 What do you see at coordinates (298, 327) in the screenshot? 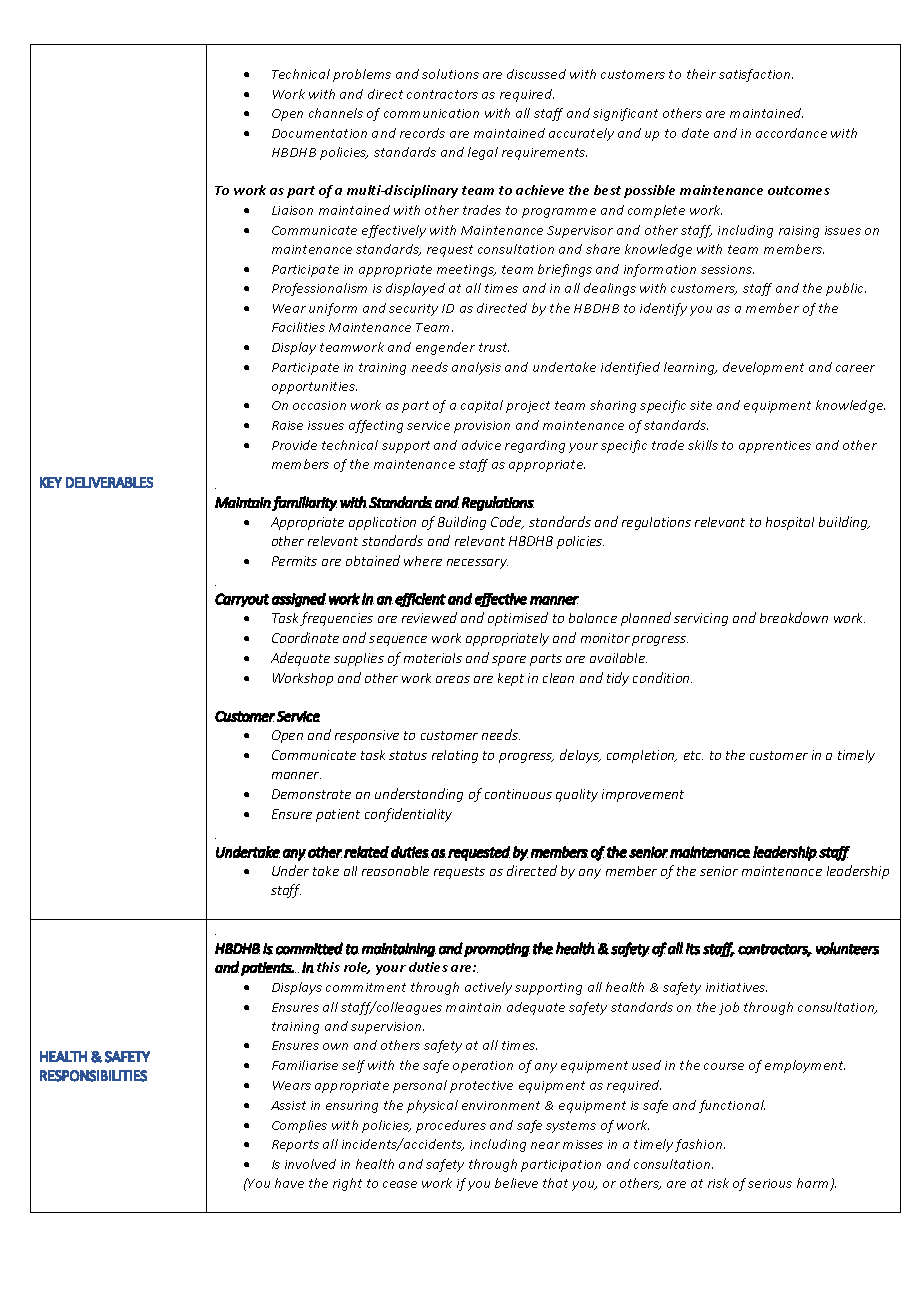
I see `Facilities` at bounding box center [298, 327].
